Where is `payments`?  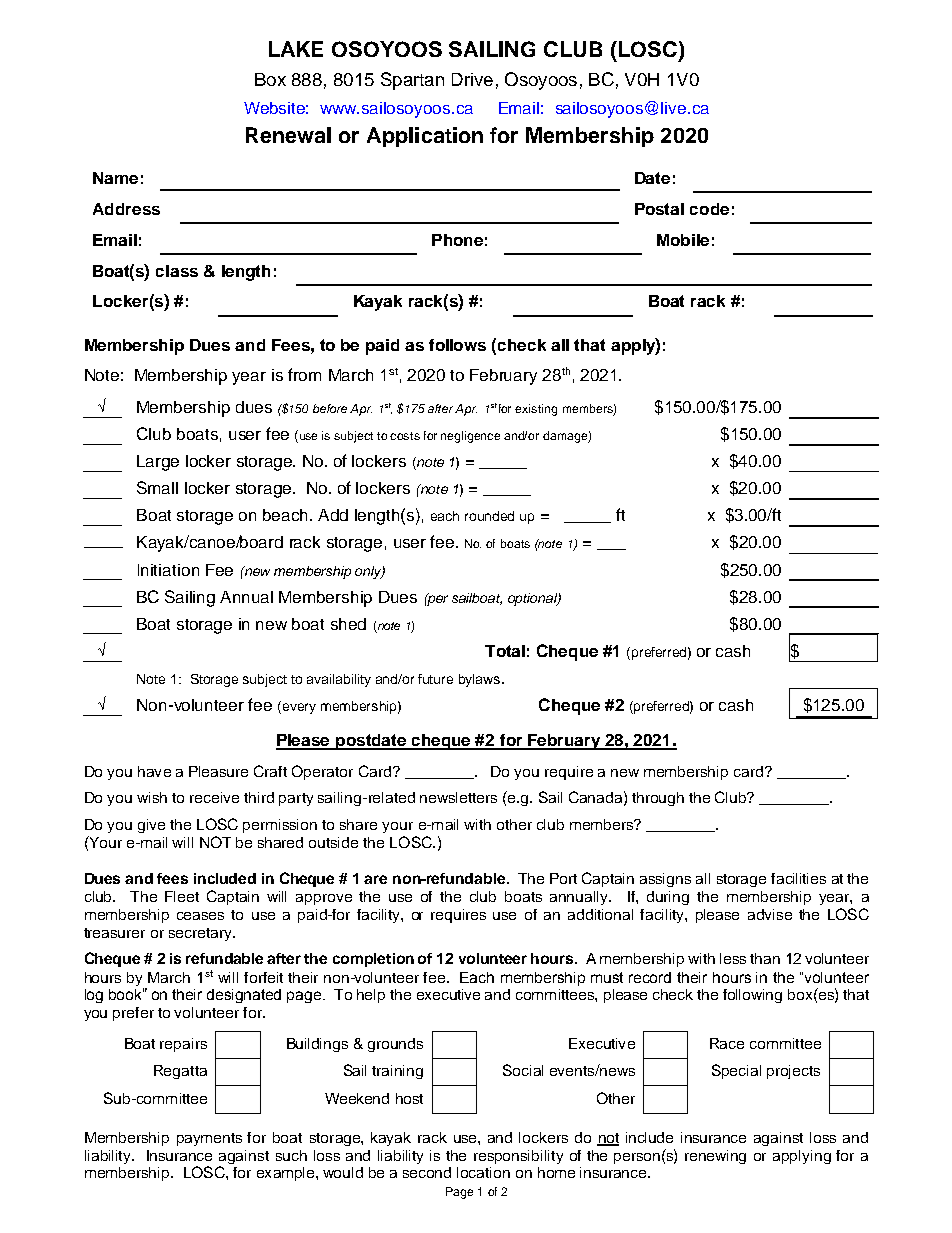 payments is located at coordinates (209, 1139).
